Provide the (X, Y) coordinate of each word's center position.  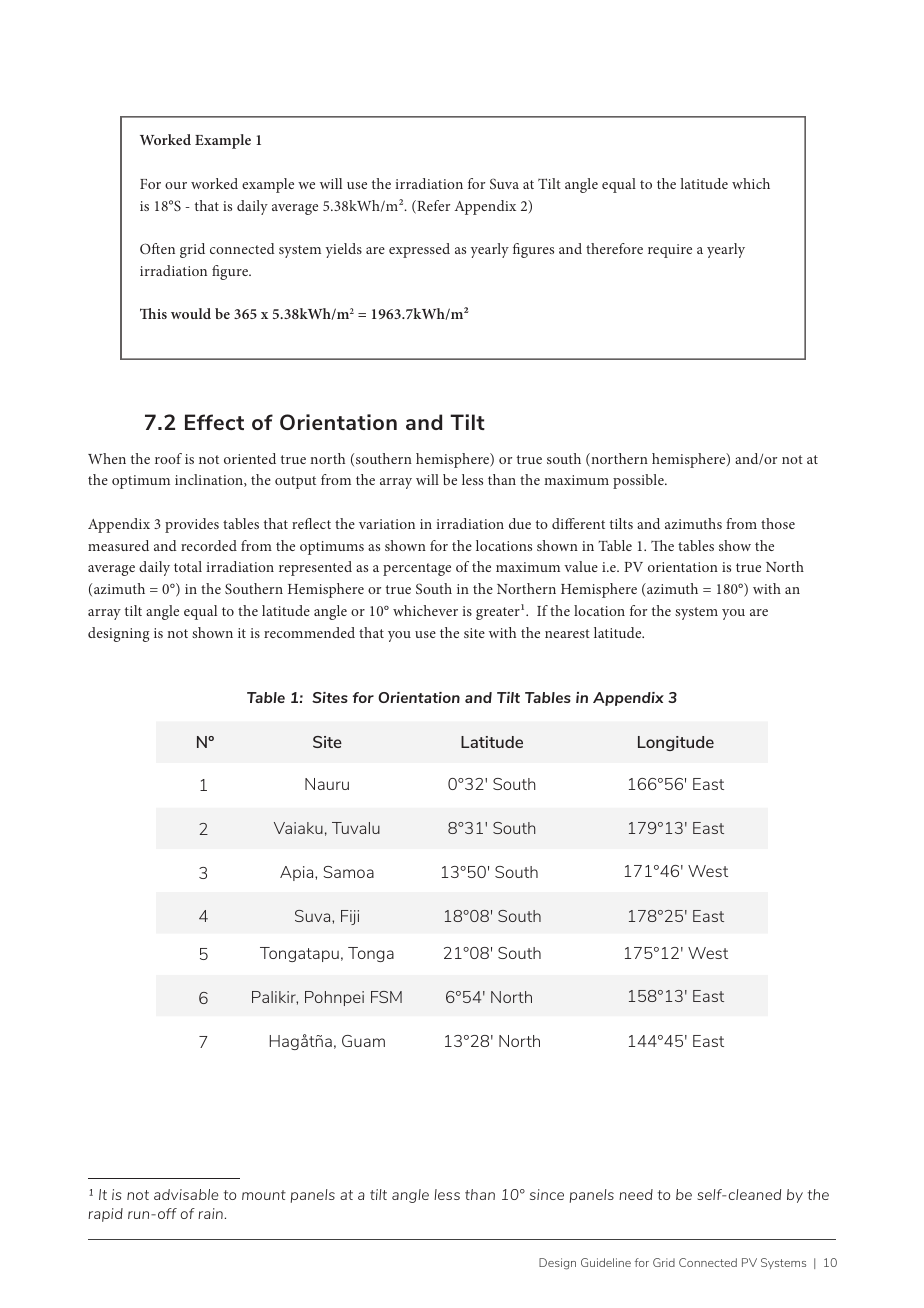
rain (210, 1213)
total (188, 566)
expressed (419, 250)
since (547, 1194)
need (636, 1194)
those (778, 523)
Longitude (676, 743)
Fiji (350, 917)
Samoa (348, 872)
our (176, 185)
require (670, 251)
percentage (417, 569)
